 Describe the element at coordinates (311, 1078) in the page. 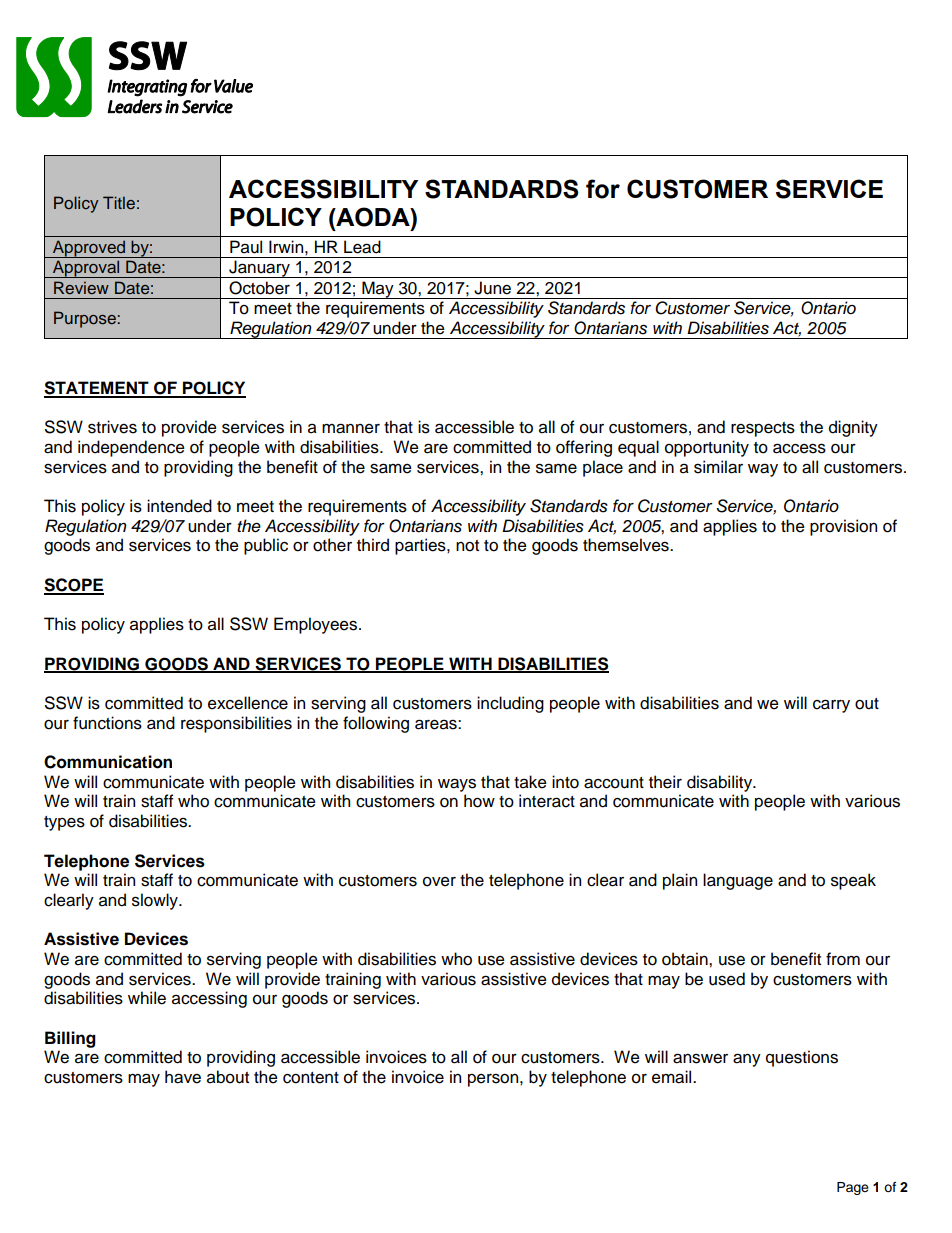

I see `content` at that location.
